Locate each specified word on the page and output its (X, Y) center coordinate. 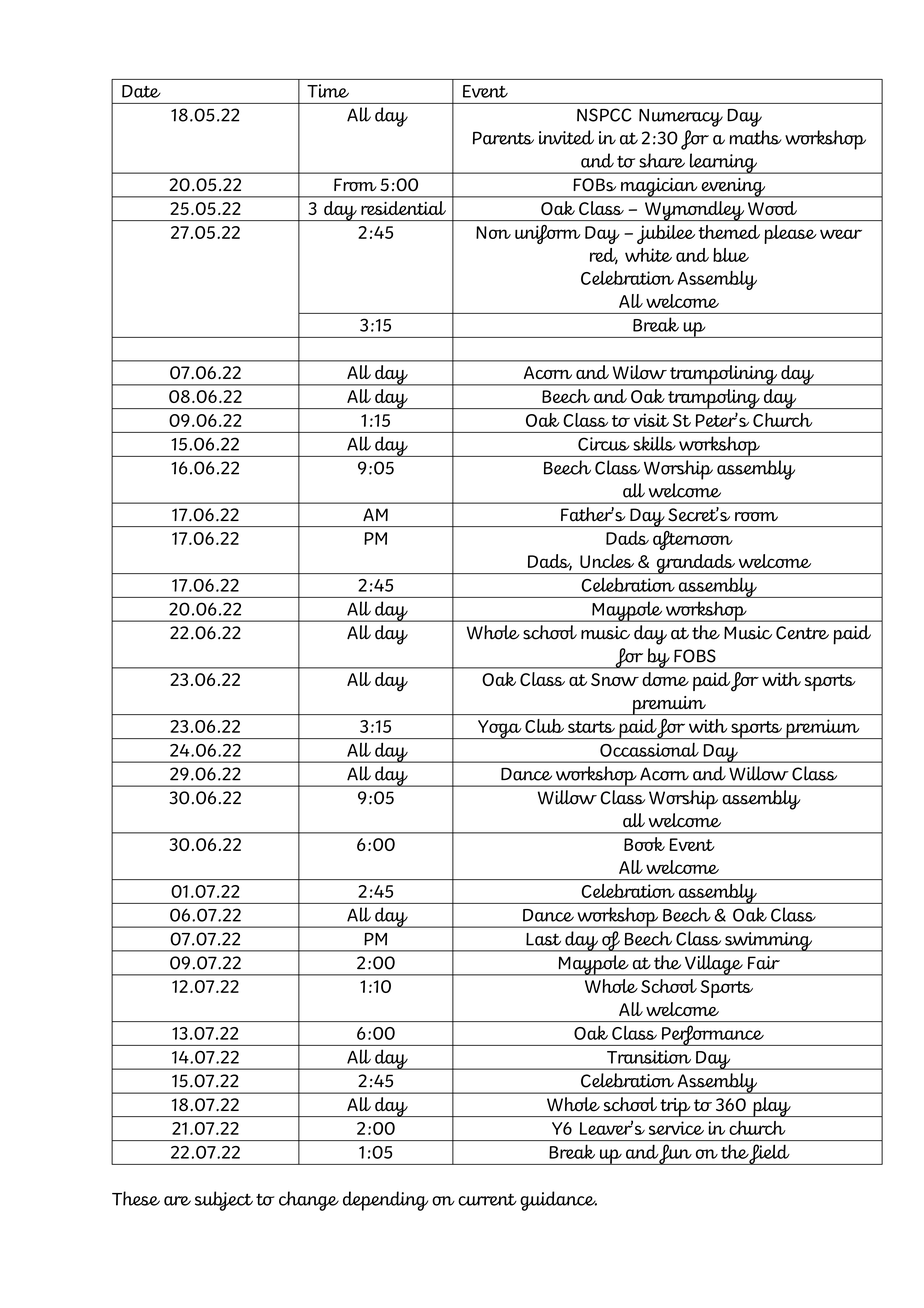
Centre (802, 633)
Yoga (500, 729)
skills (654, 443)
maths (755, 137)
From (355, 185)
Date (141, 91)
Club (544, 726)
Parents (503, 138)
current (487, 1200)
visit (651, 420)
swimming (768, 942)
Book (644, 844)
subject (224, 1201)
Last (543, 939)
